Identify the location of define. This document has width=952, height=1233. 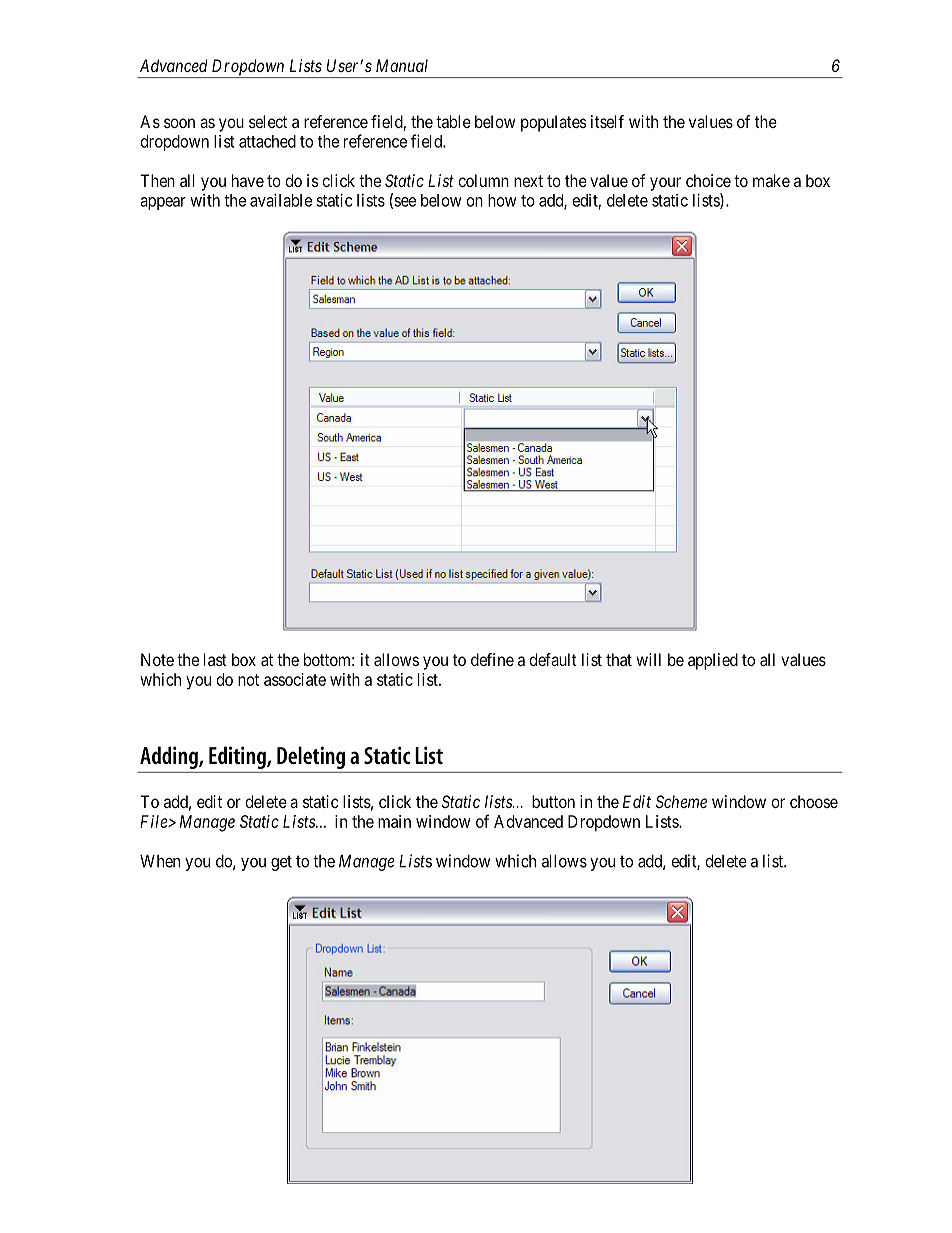
(492, 659).
